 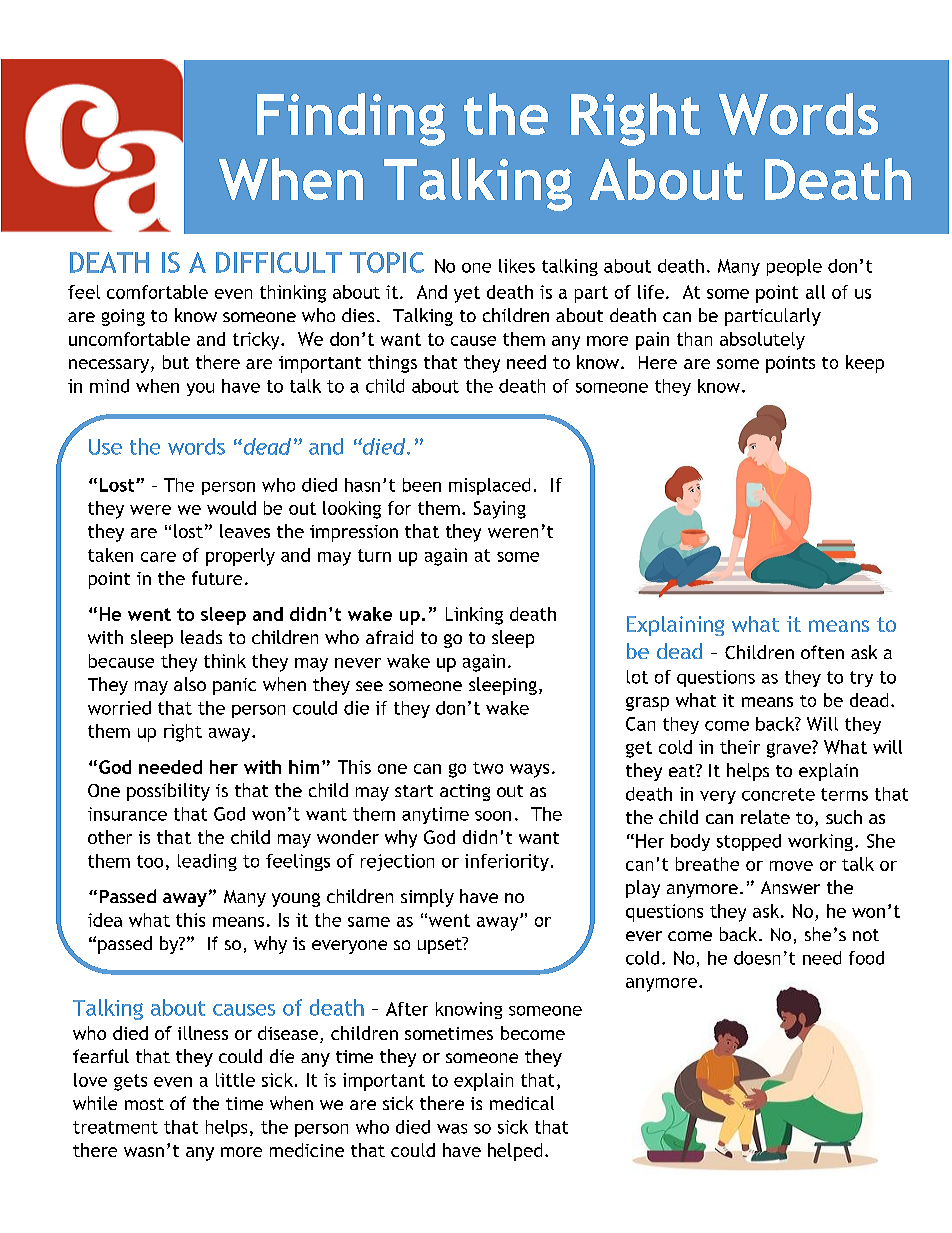 What do you see at coordinates (351, 119) in the image?
I see `Finding` at bounding box center [351, 119].
